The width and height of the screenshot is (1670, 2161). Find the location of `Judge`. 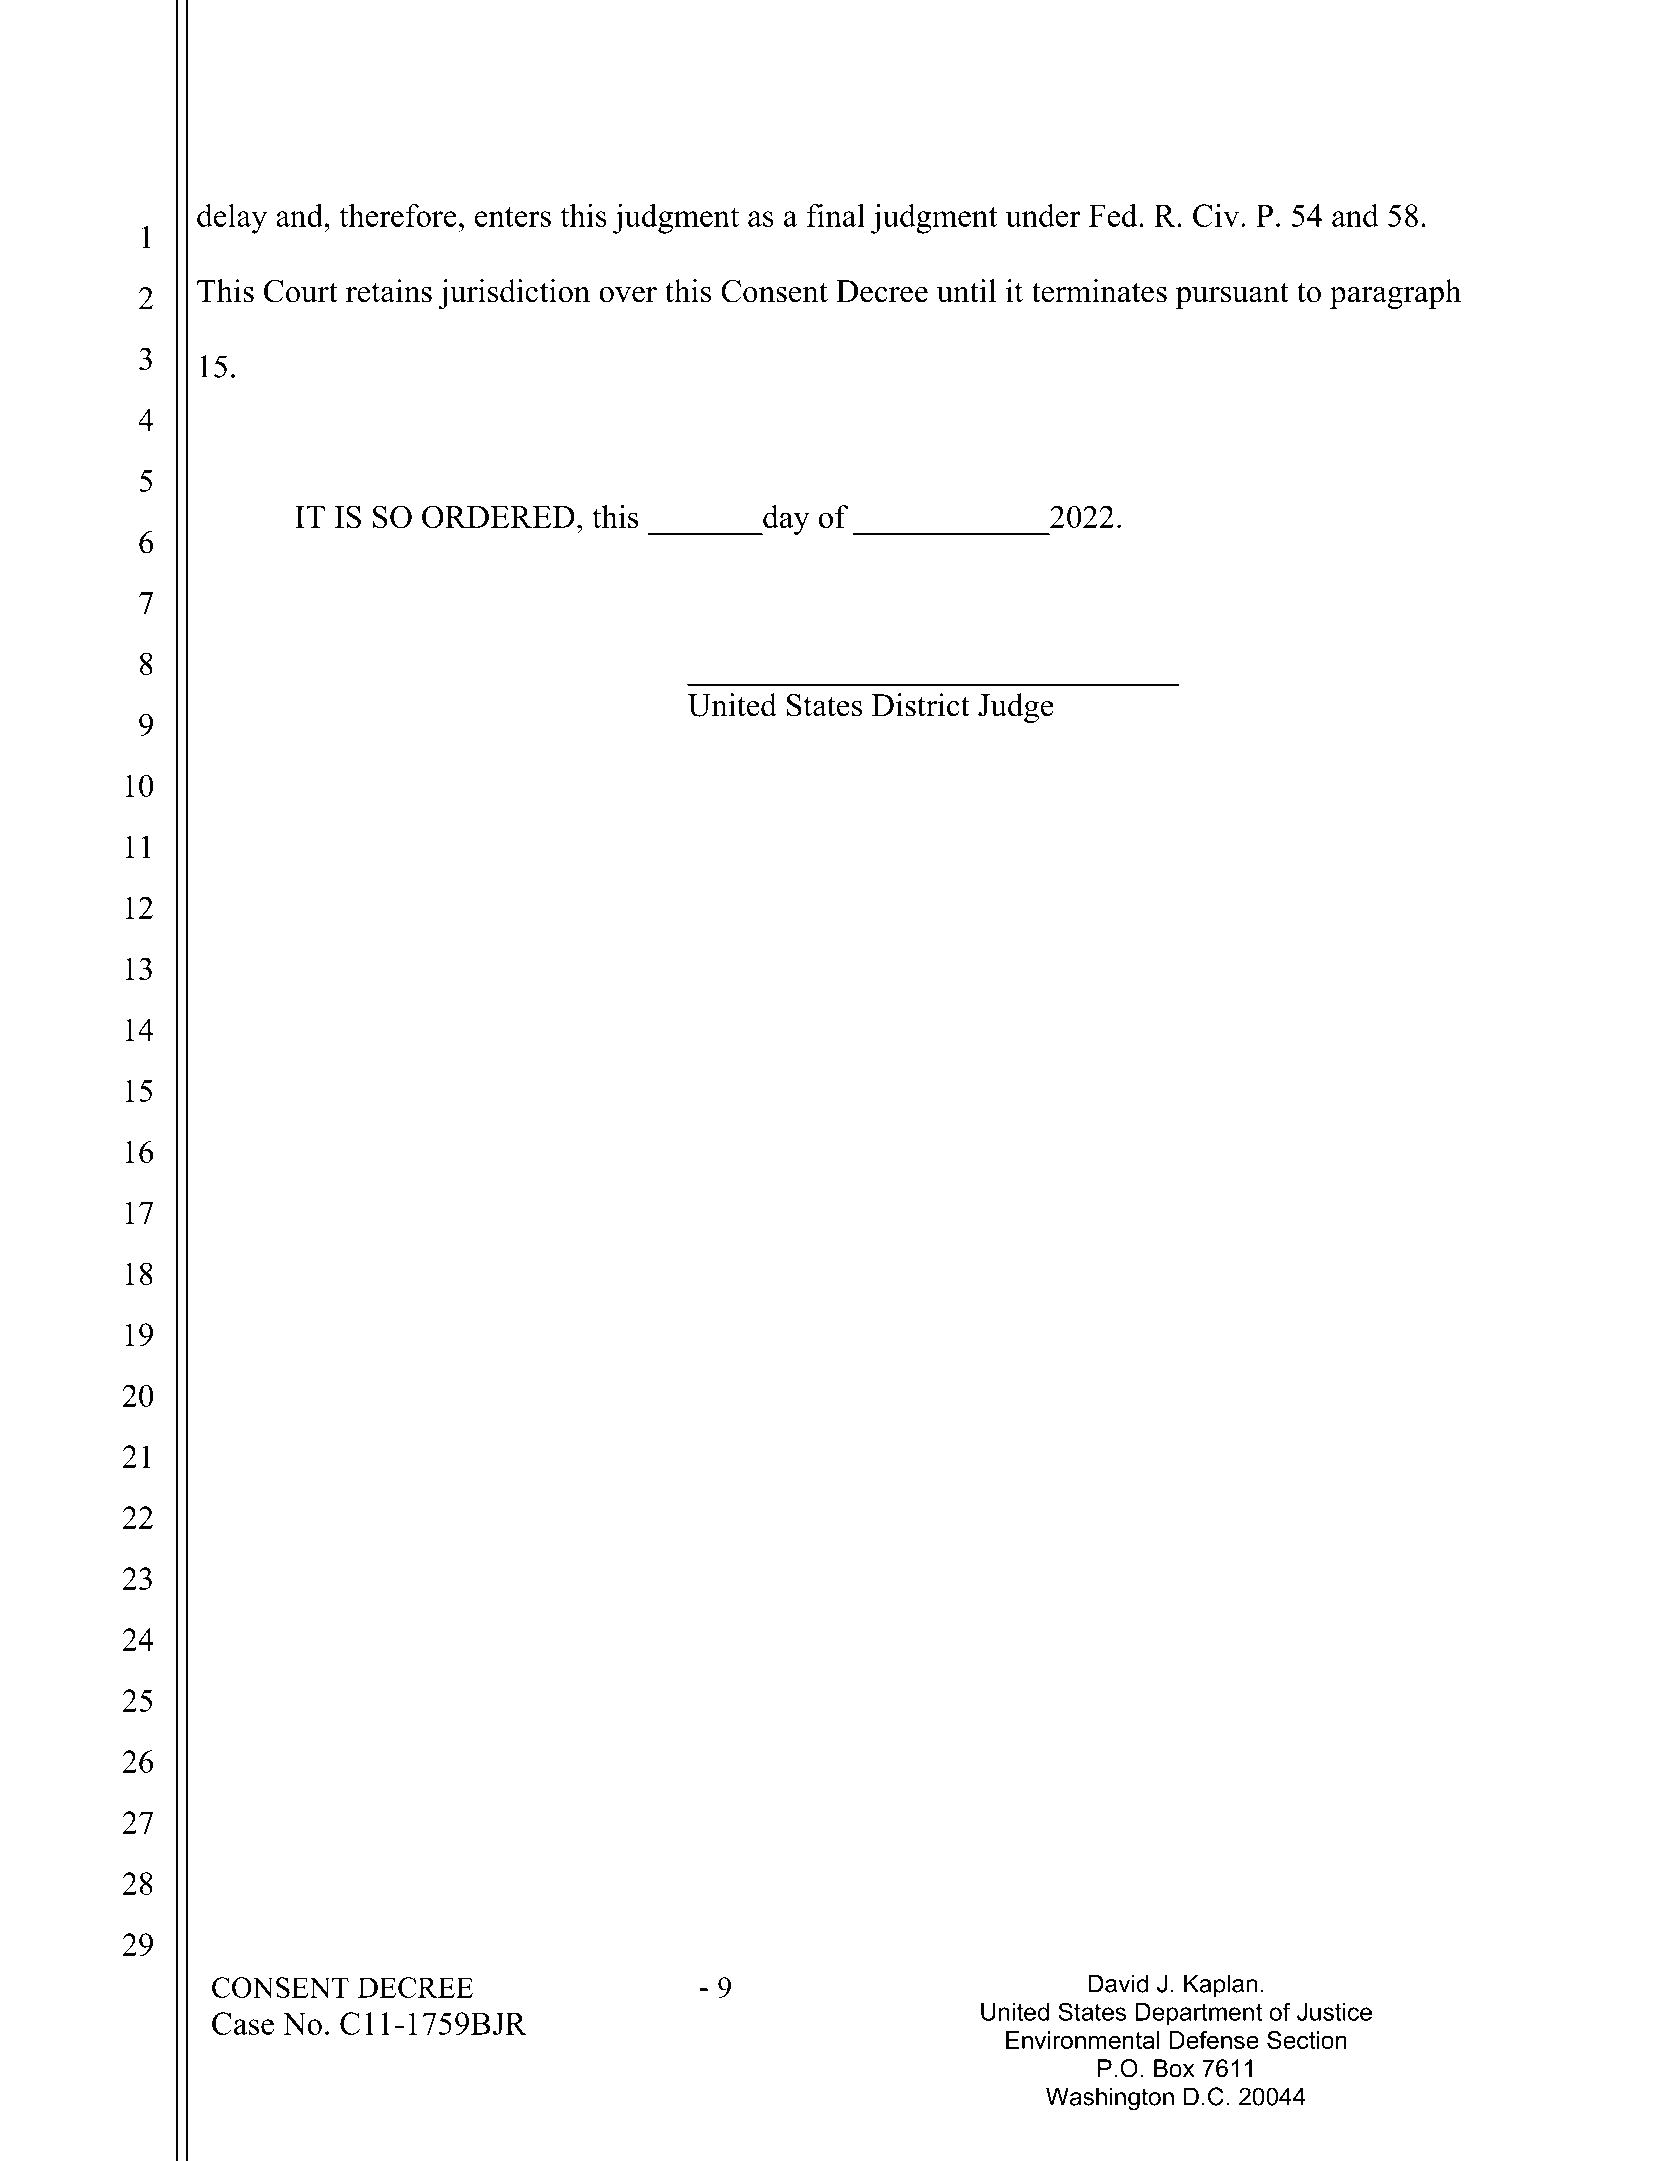

Judge is located at coordinates (1016, 708).
